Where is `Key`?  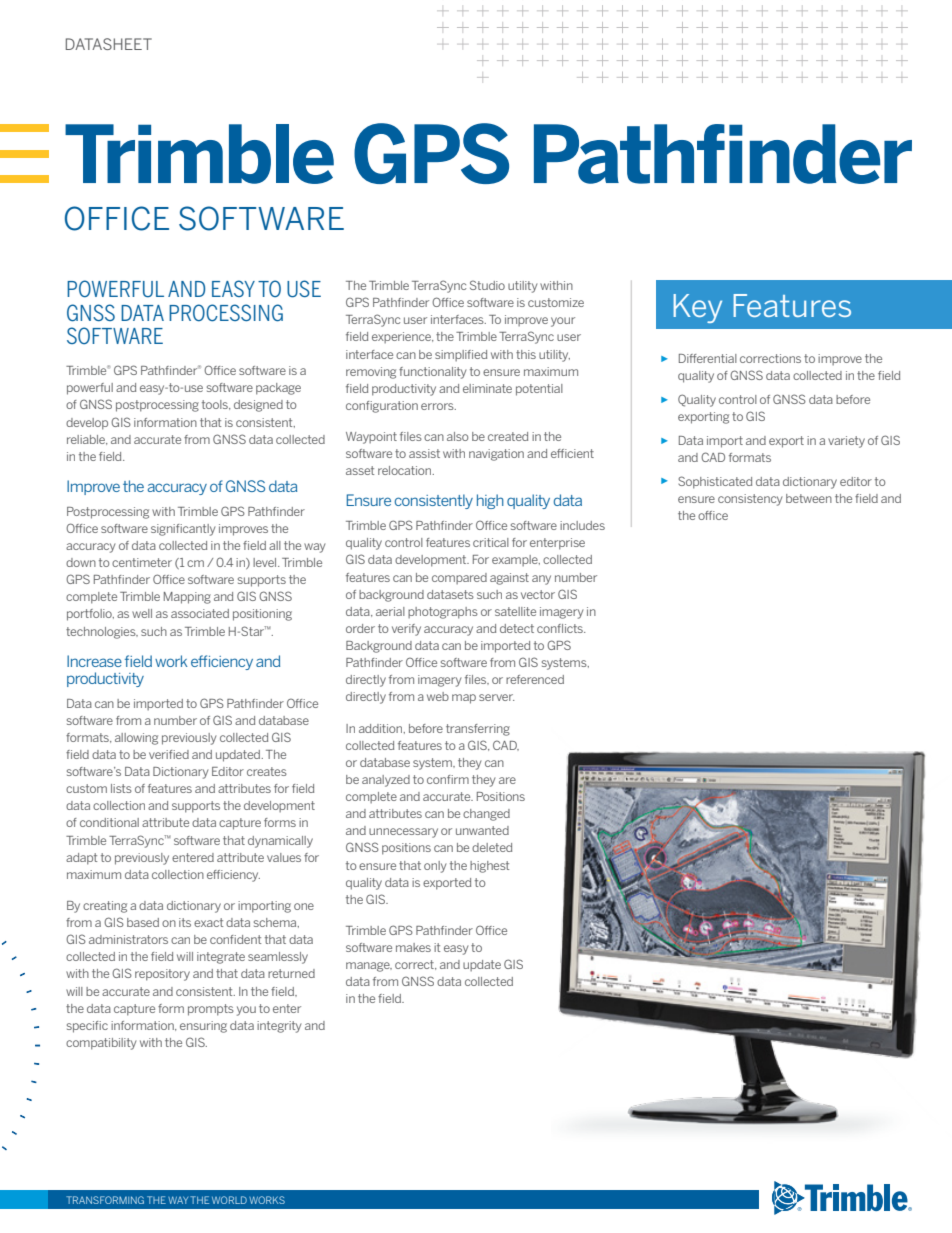 Key is located at coordinates (697, 308).
